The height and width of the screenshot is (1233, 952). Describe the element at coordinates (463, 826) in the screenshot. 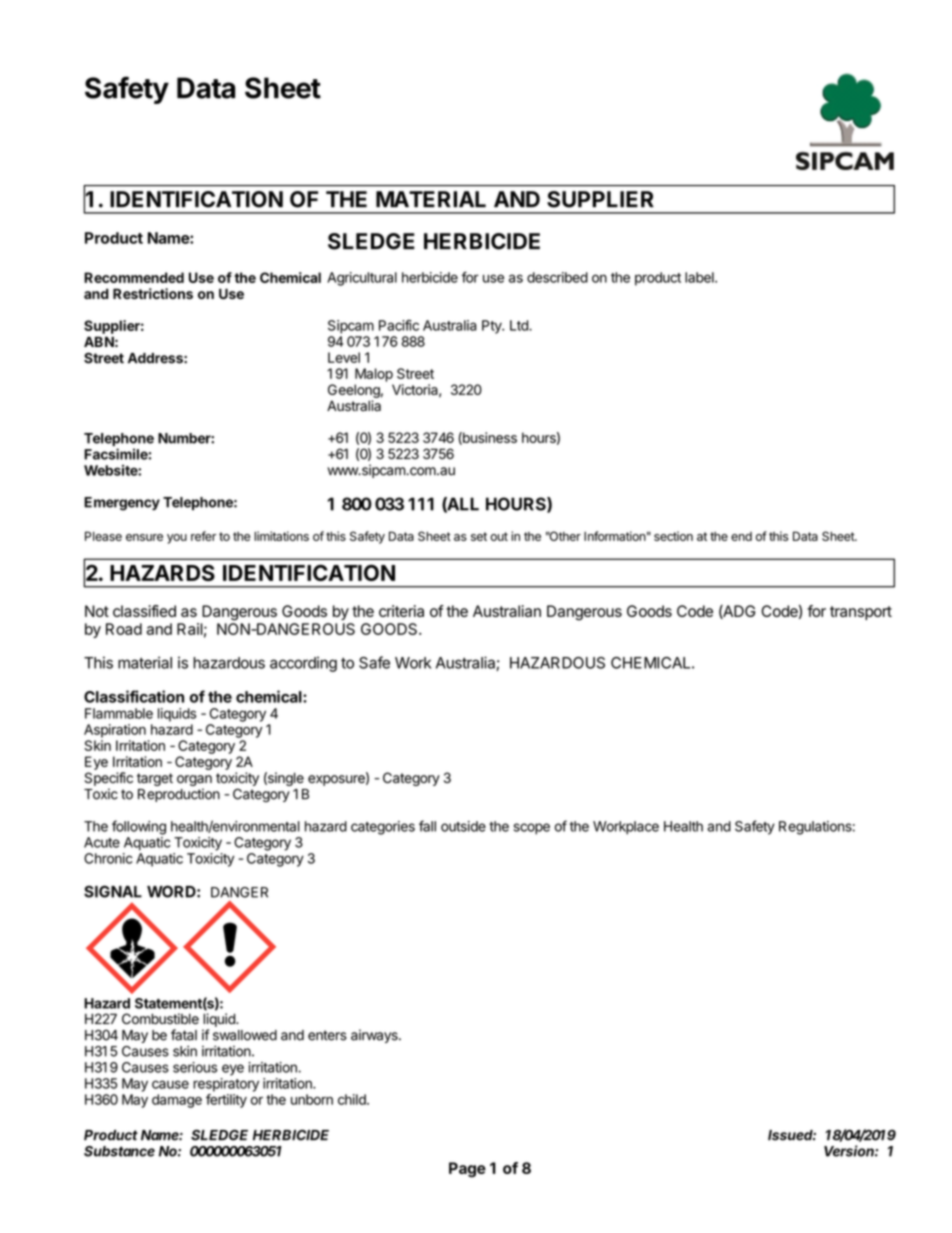

I see `outside` at that location.
